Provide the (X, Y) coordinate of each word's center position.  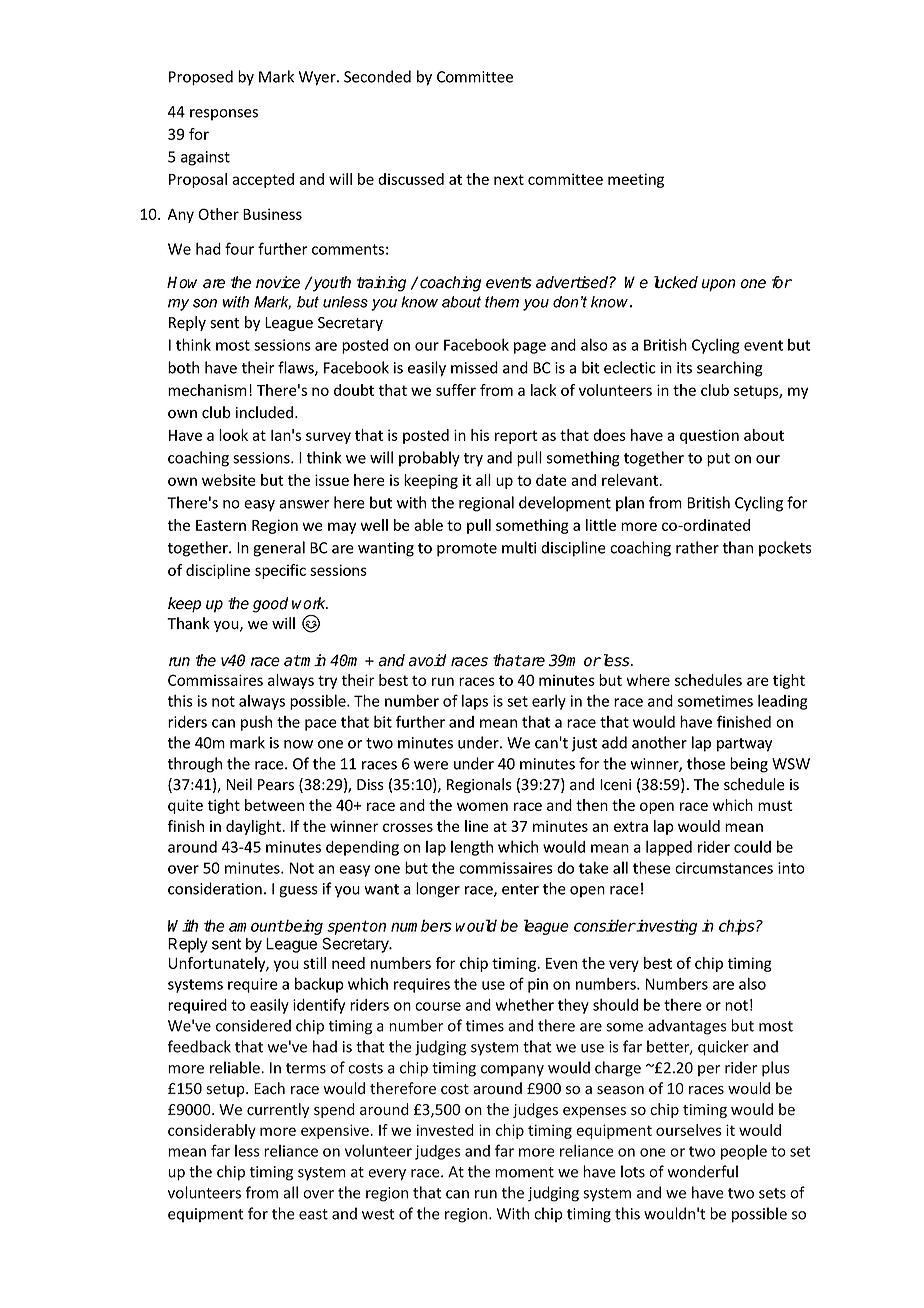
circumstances (724, 868)
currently (278, 1110)
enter (520, 889)
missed (474, 367)
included (266, 412)
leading (783, 702)
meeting (636, 180)
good (270, 605)
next (509, 179)
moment (524, 1172)
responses (224, 115)
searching (730, 369)
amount (256, 926)
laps (475, 702)
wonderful (703, 1171)
